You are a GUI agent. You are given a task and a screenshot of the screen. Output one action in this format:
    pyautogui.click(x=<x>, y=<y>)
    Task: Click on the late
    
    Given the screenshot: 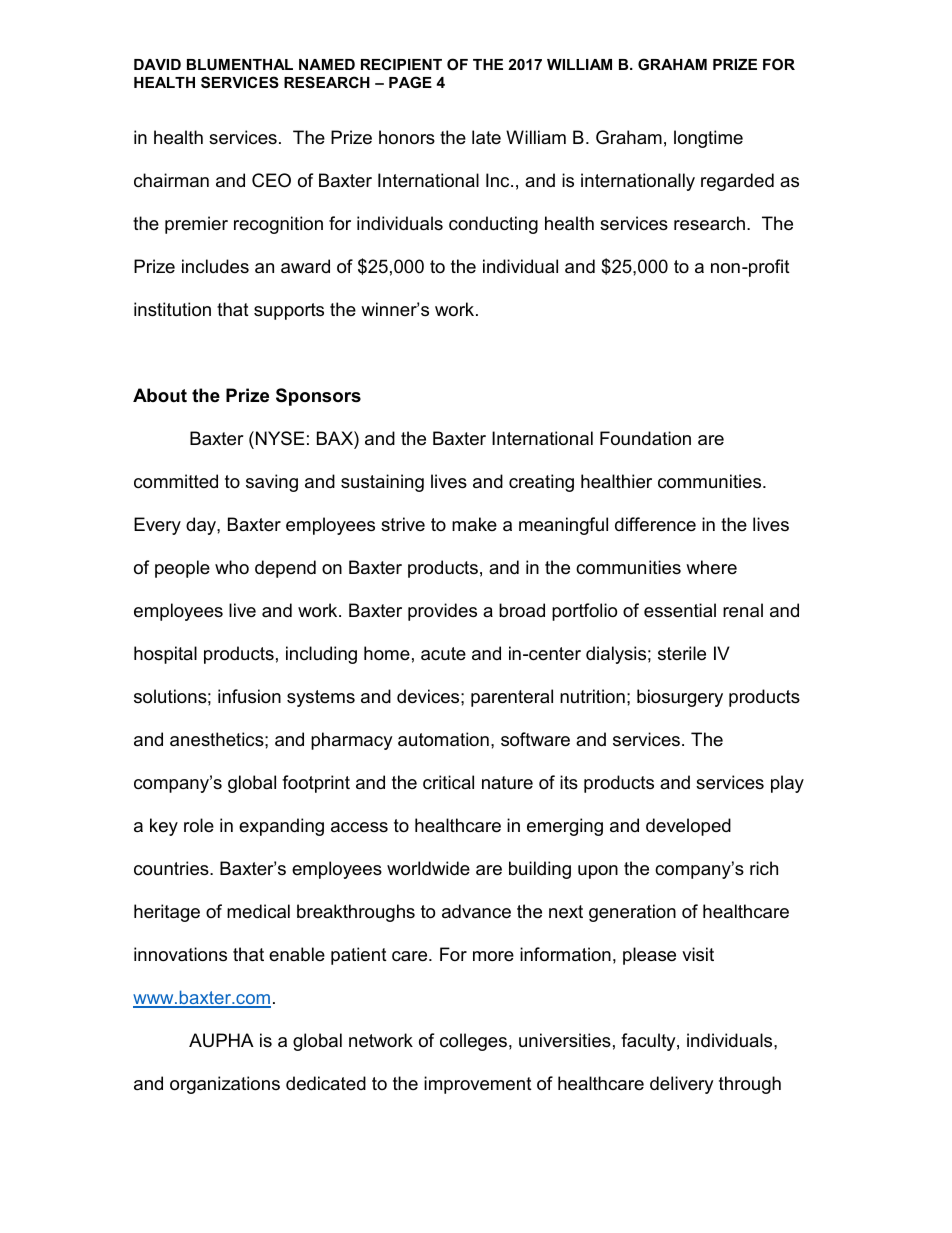 What is the action you would take?
    pyautogui.click(x=486, y=137)
